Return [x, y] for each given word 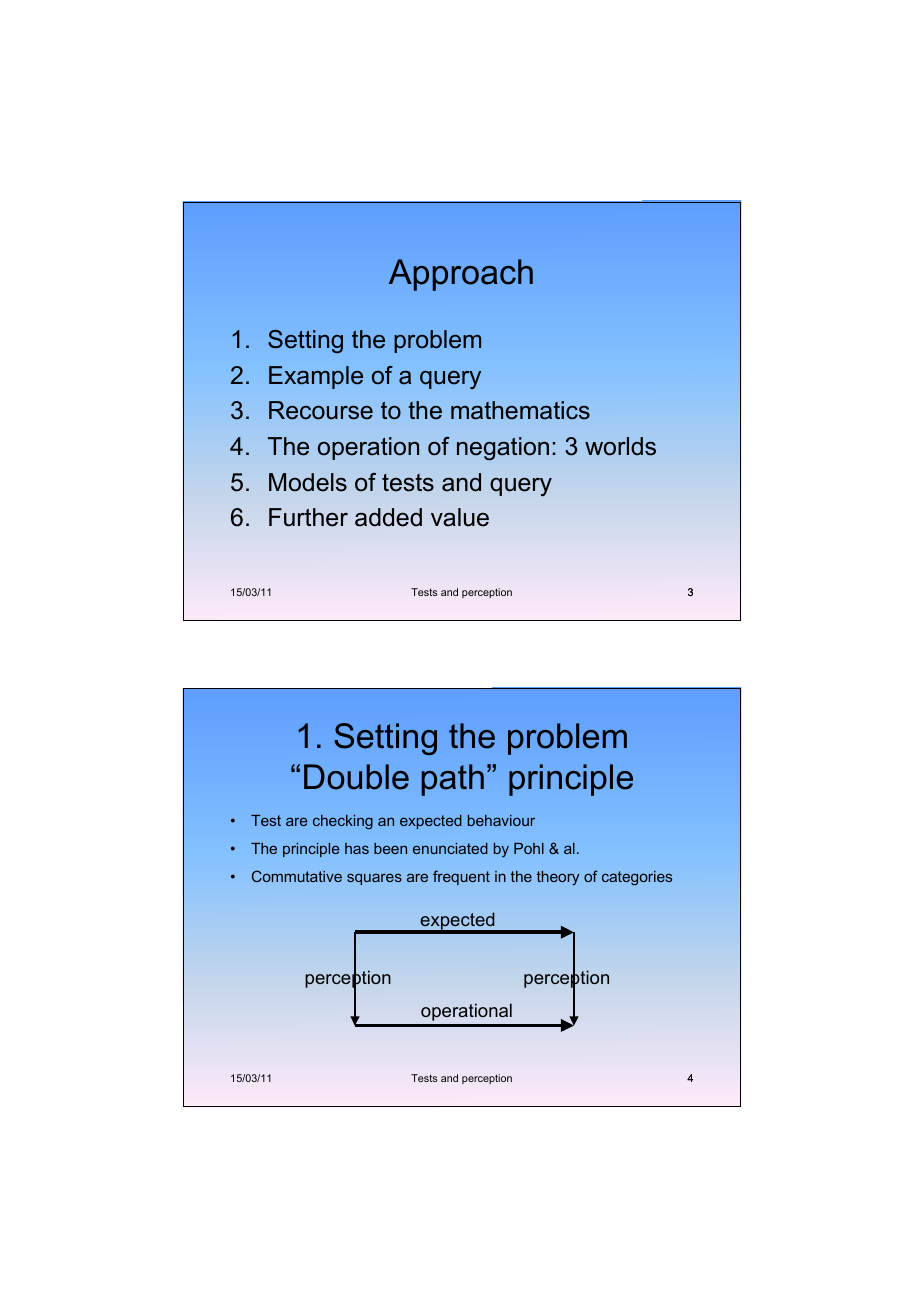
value [460, 517]
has [357, 848]
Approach [461, 275]
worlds [620, 446]
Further [308, 517]
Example [316, 377]
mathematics [520, 410]
